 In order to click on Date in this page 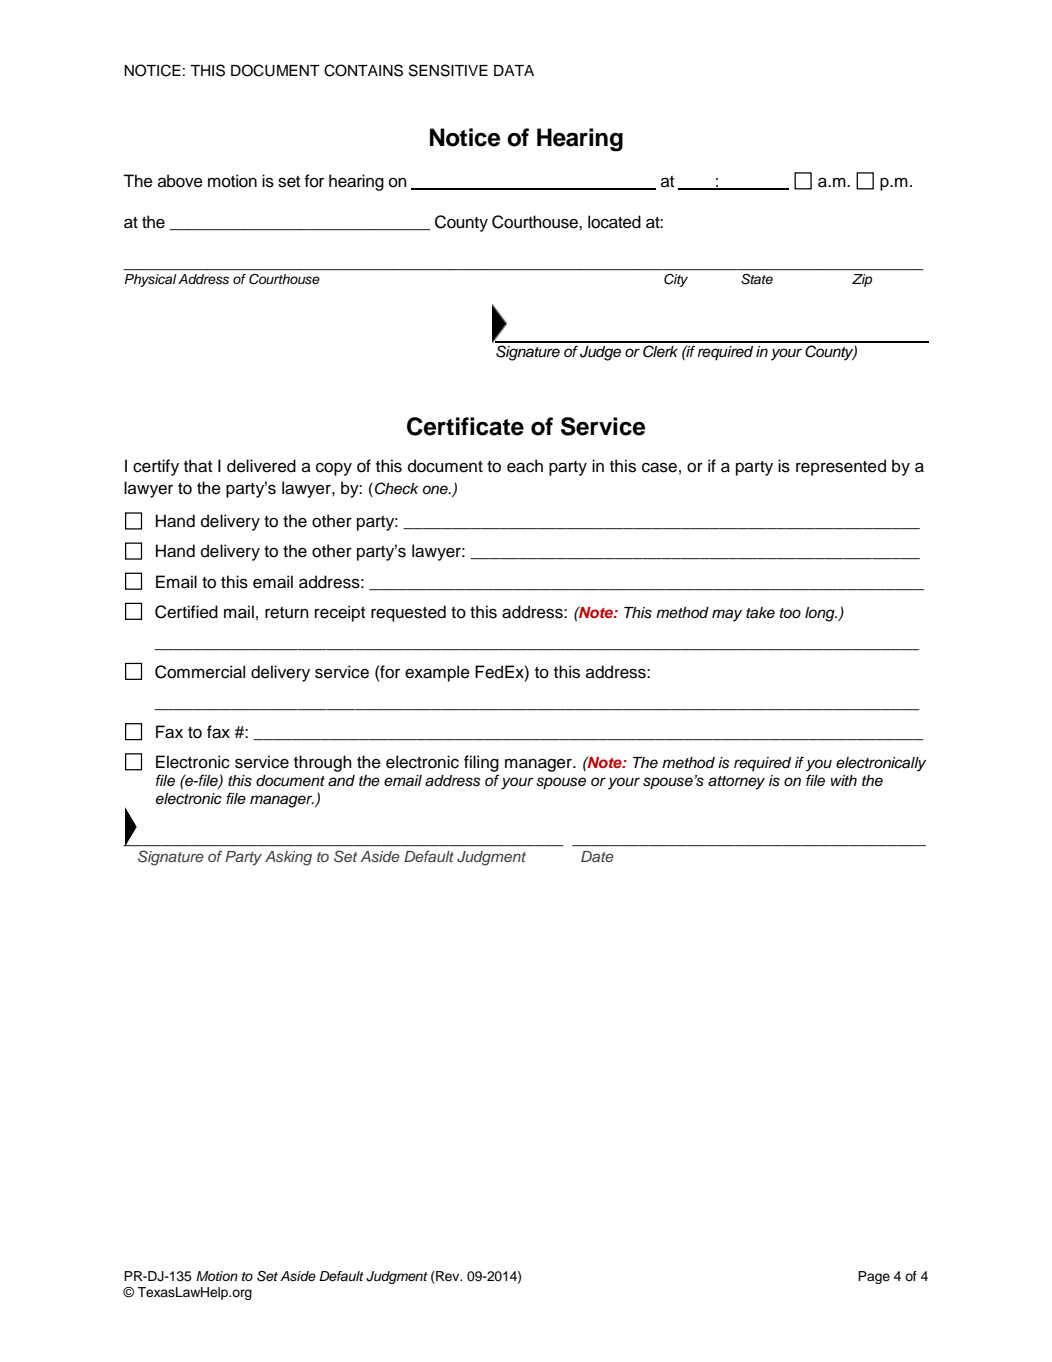, I will do `click(597, 856)`.
